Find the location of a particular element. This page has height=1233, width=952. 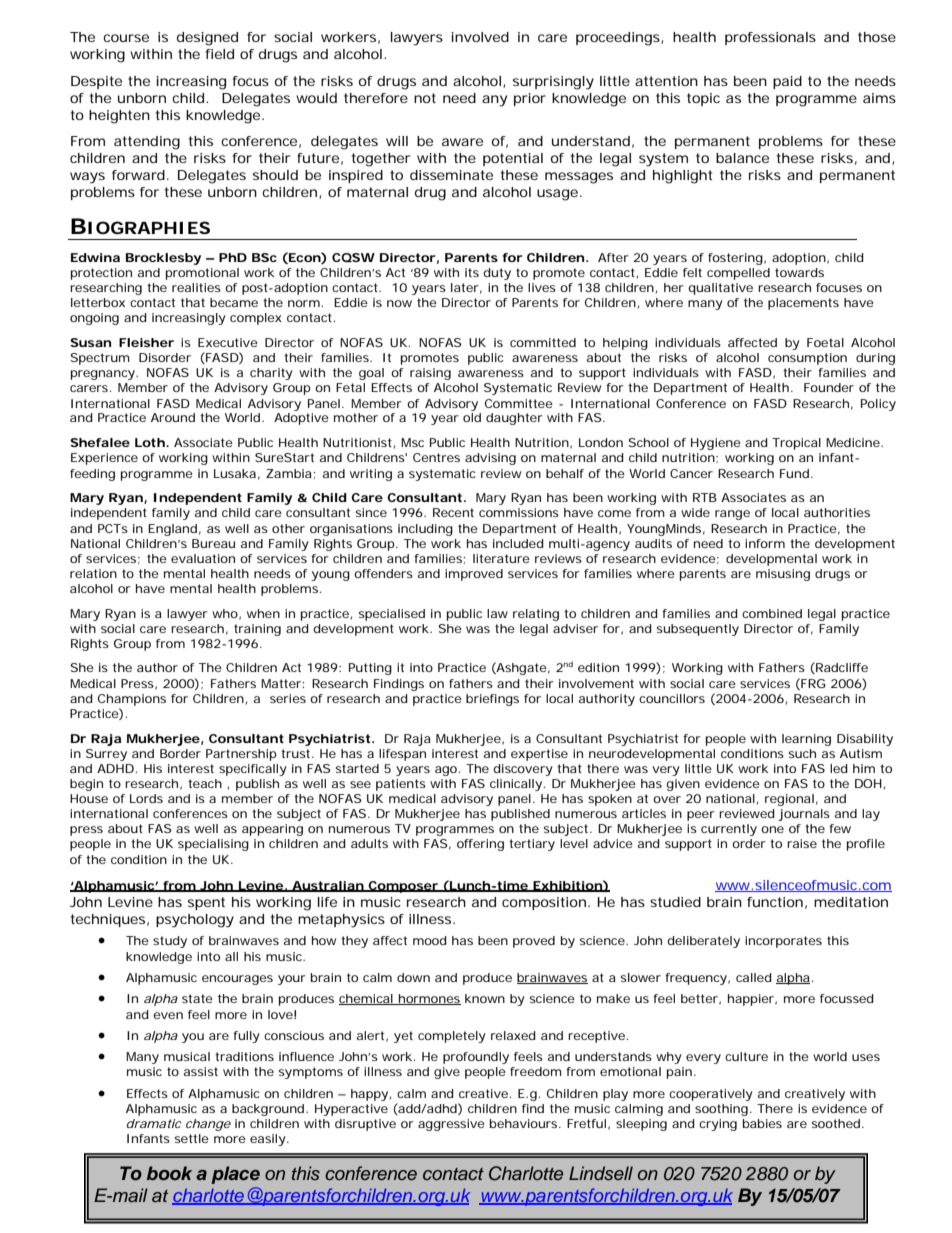

consumption is located at coordinates (807, 359).
